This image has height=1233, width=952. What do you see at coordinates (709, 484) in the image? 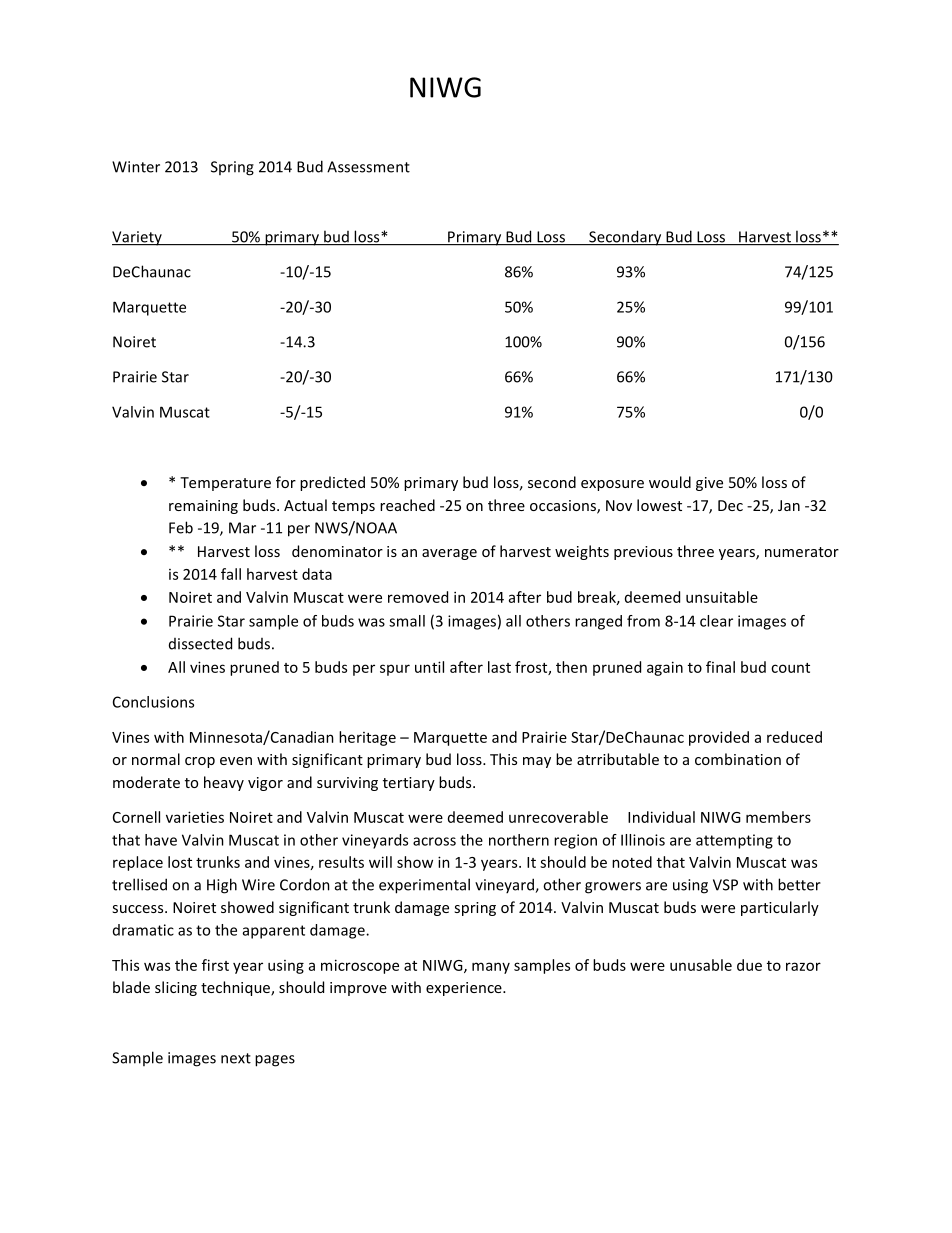
I see `give` at bounding box center [709, 484].
